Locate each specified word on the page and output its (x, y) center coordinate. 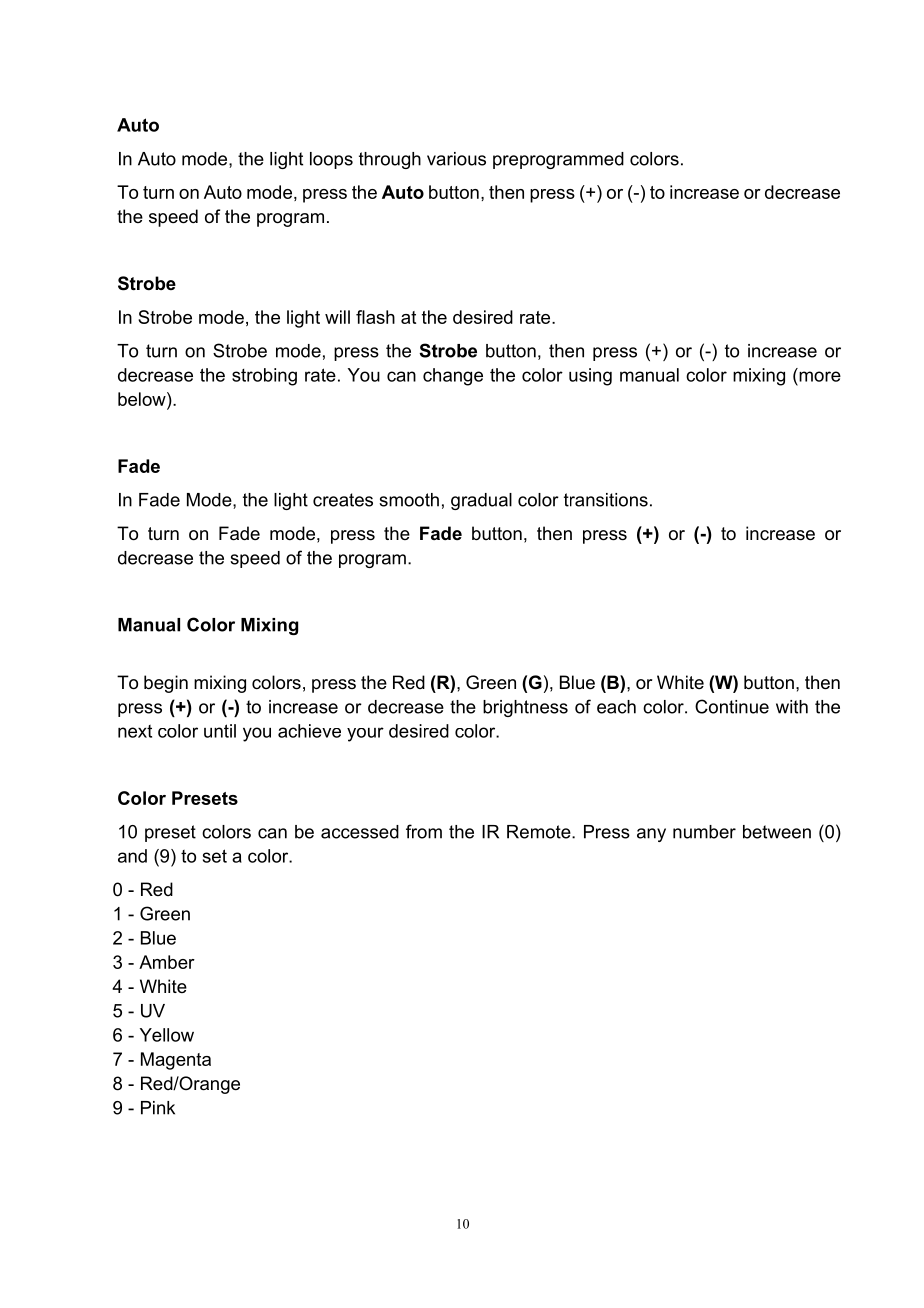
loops (331, 160)
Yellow (167, 1035)
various (456, 159)
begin (166, 684)
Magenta (176, 1061)
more (820, 376)
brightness (525, 708)
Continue (732, 706)
